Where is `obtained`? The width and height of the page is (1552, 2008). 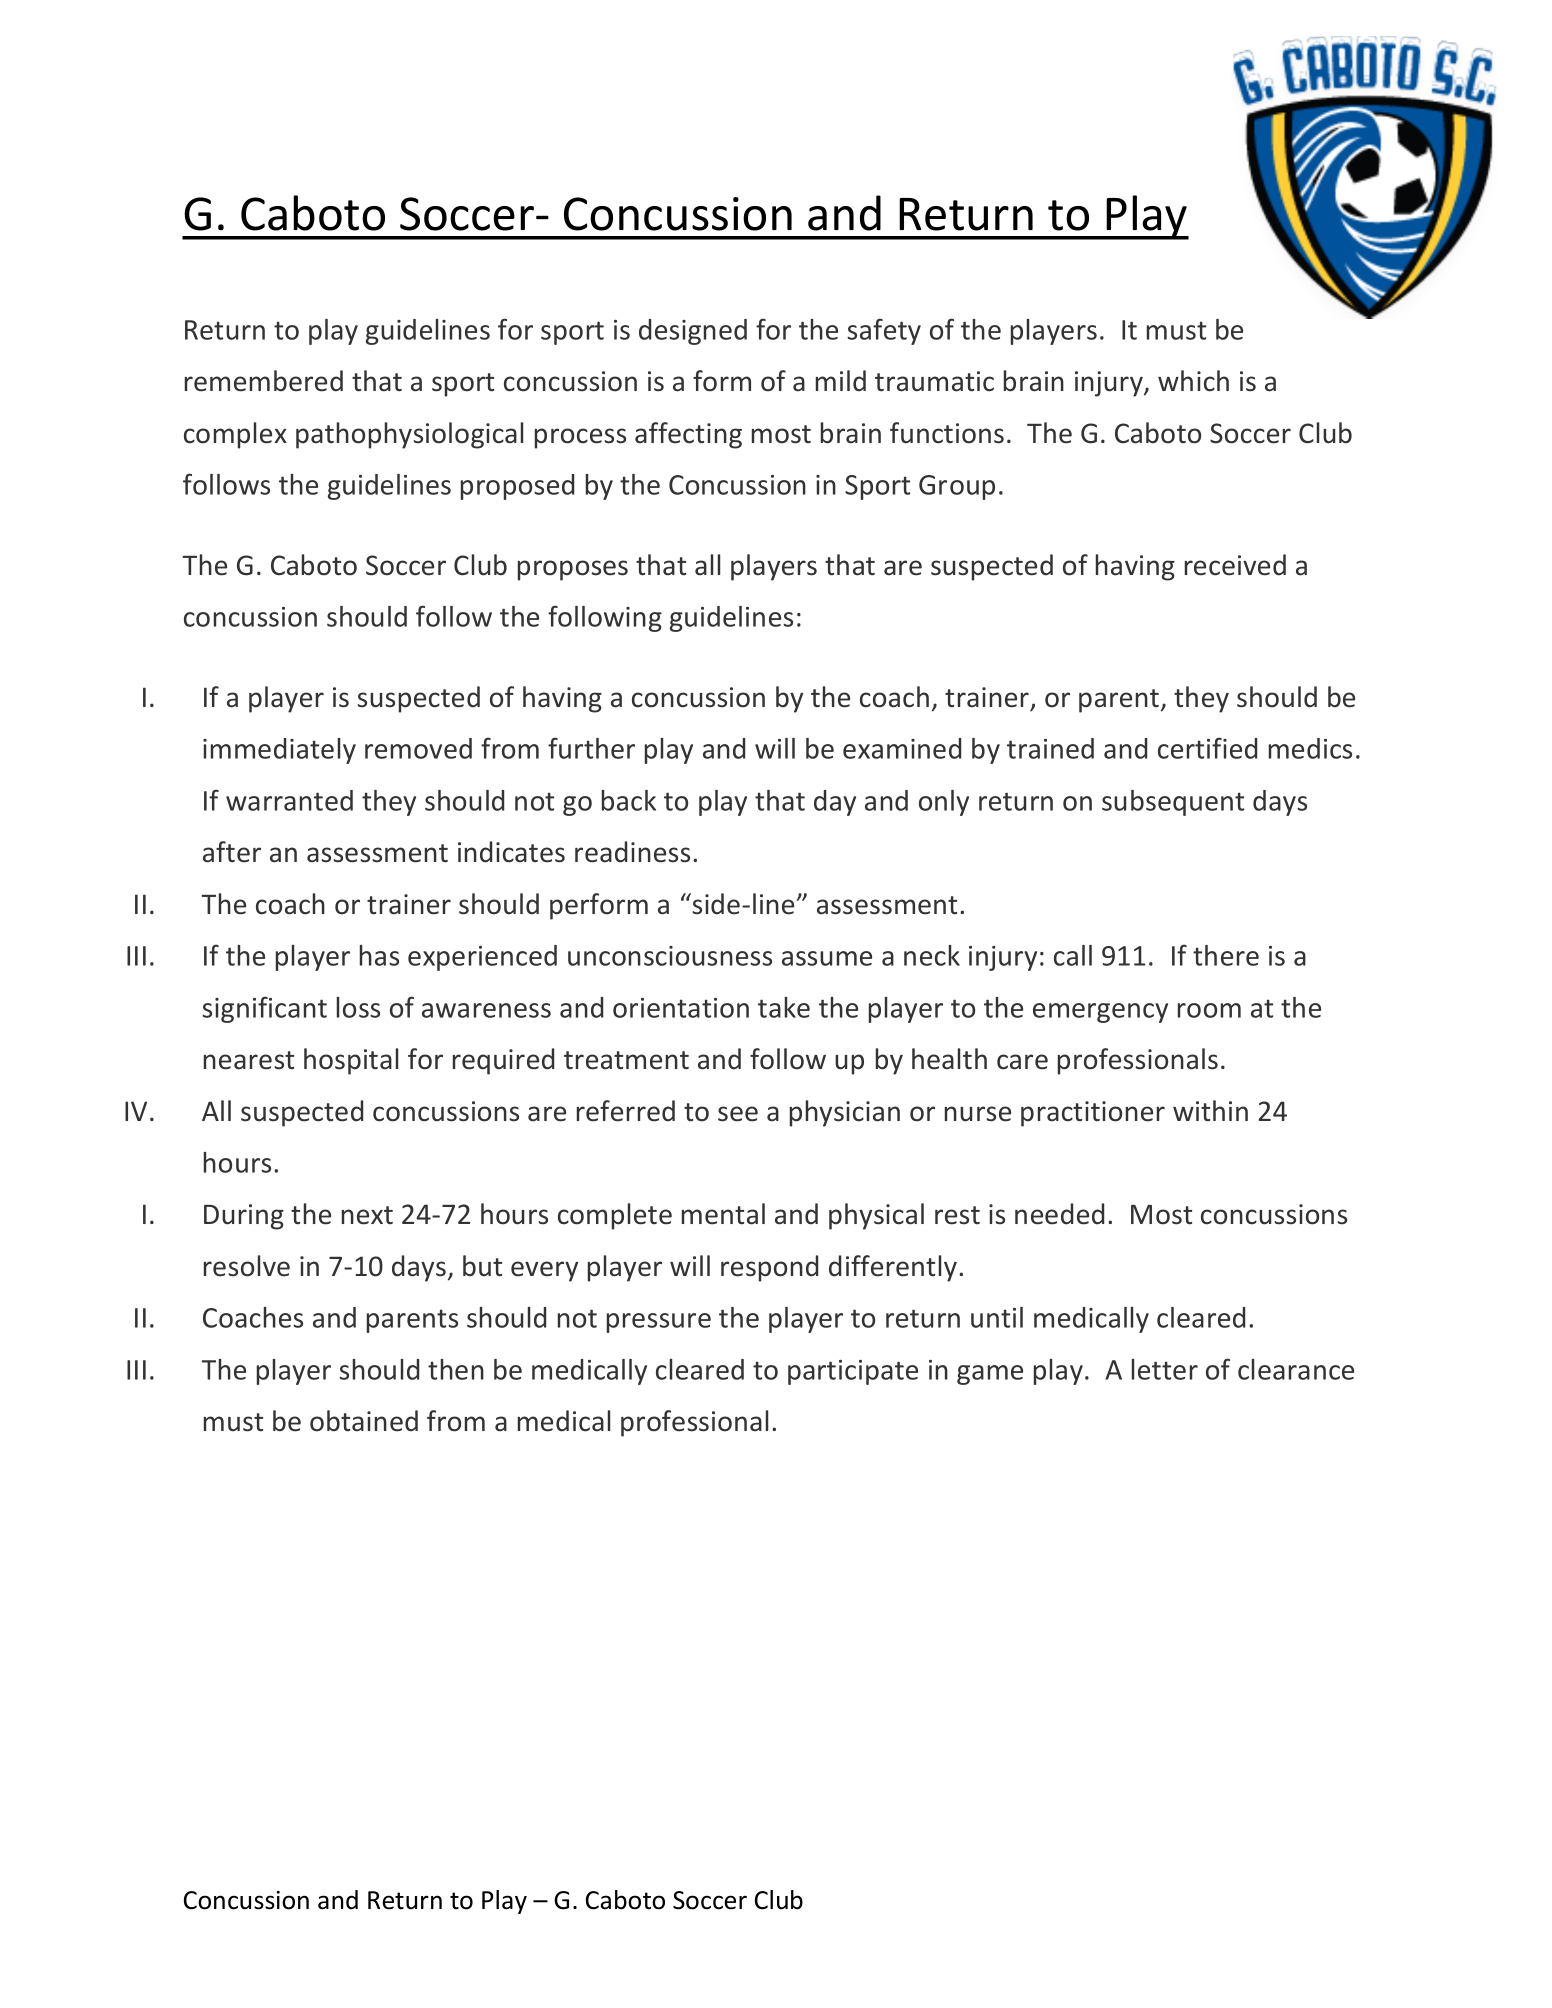
obtained is located at coordinates (364, 1421).
